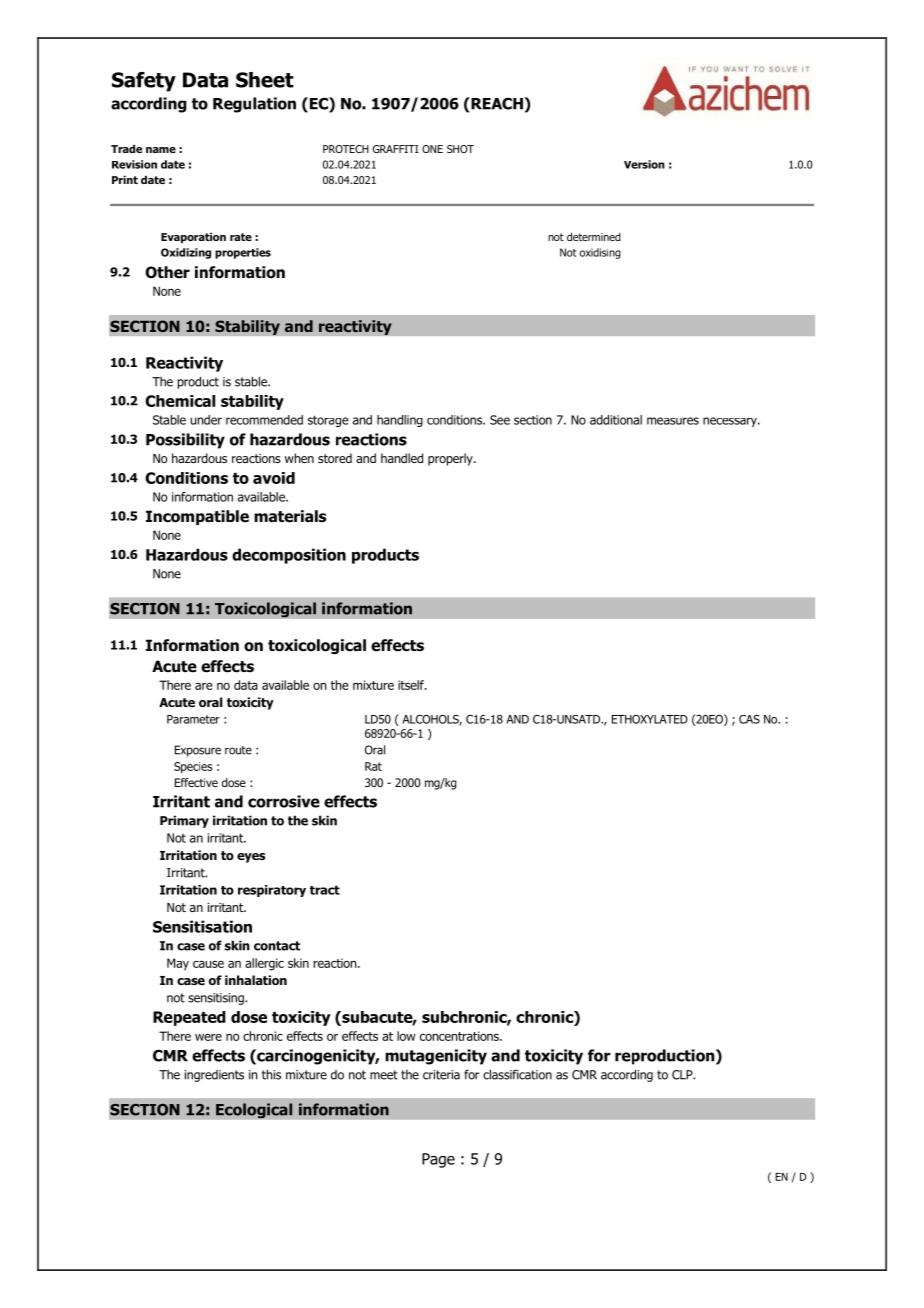 This screenshot has height=1308, width=924. Describe the element at coordinates (644, 164) in the screenshot. I see `Version` at that location.
